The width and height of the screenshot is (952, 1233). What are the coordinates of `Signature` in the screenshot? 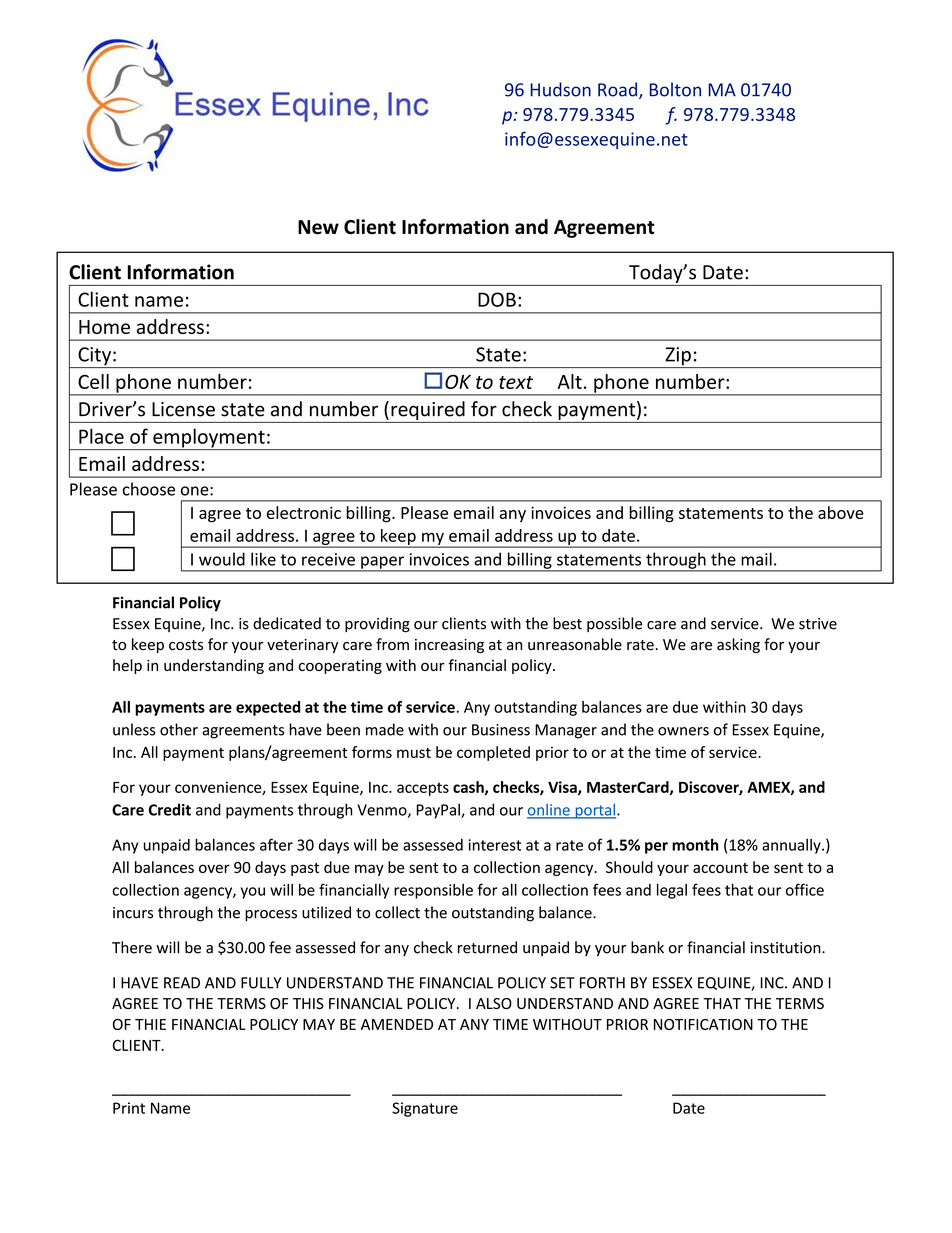 It's located at (425, 1109).
